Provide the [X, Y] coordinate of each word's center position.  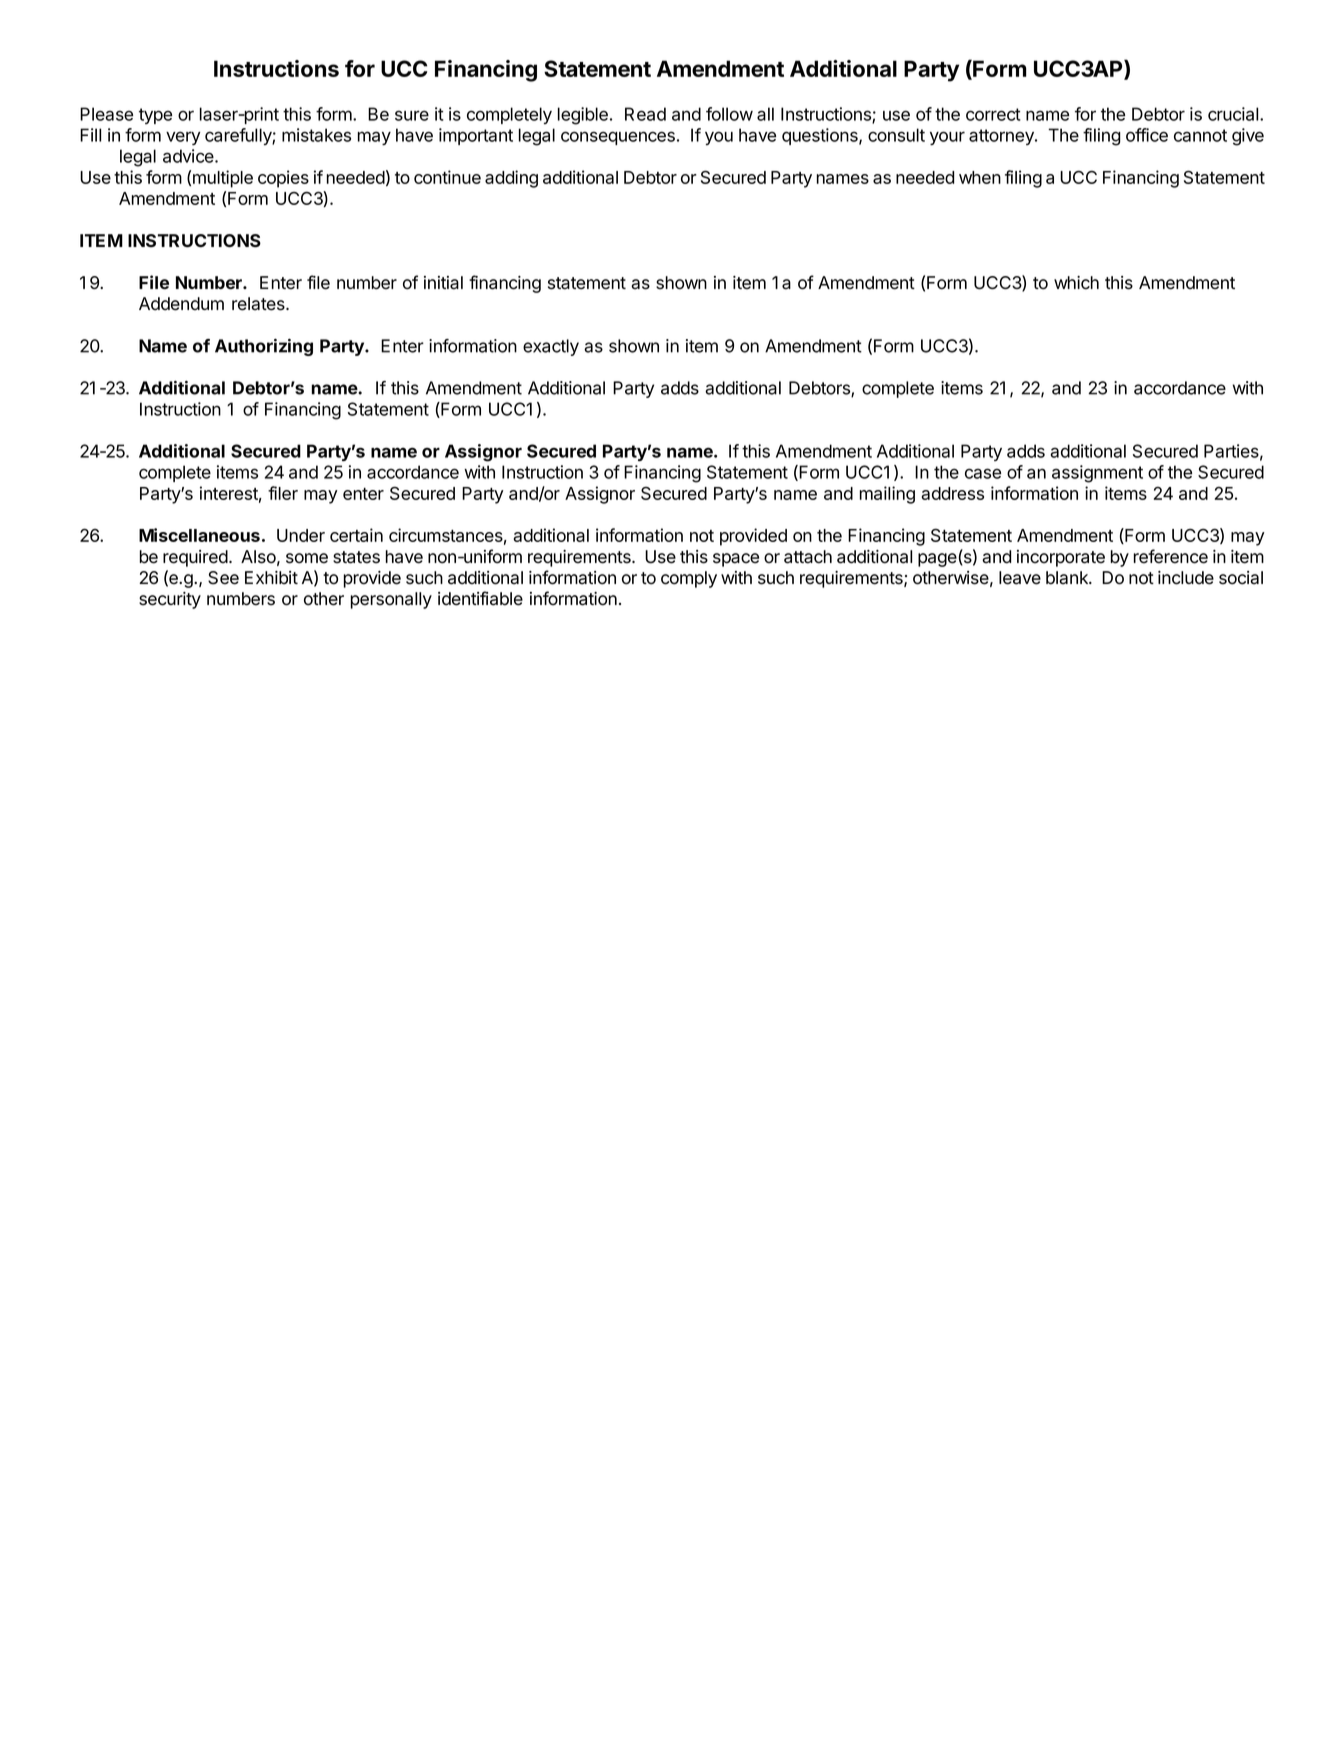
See [223, 578]
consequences [618, 138]
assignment [1097, 474]
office [1147, 135]
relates [259, 304]
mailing [887, 495]
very [183, 138]
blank [1068, 578]
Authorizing [264, 347]
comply [689, 579]
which [1076, 283]
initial [443, 283]
